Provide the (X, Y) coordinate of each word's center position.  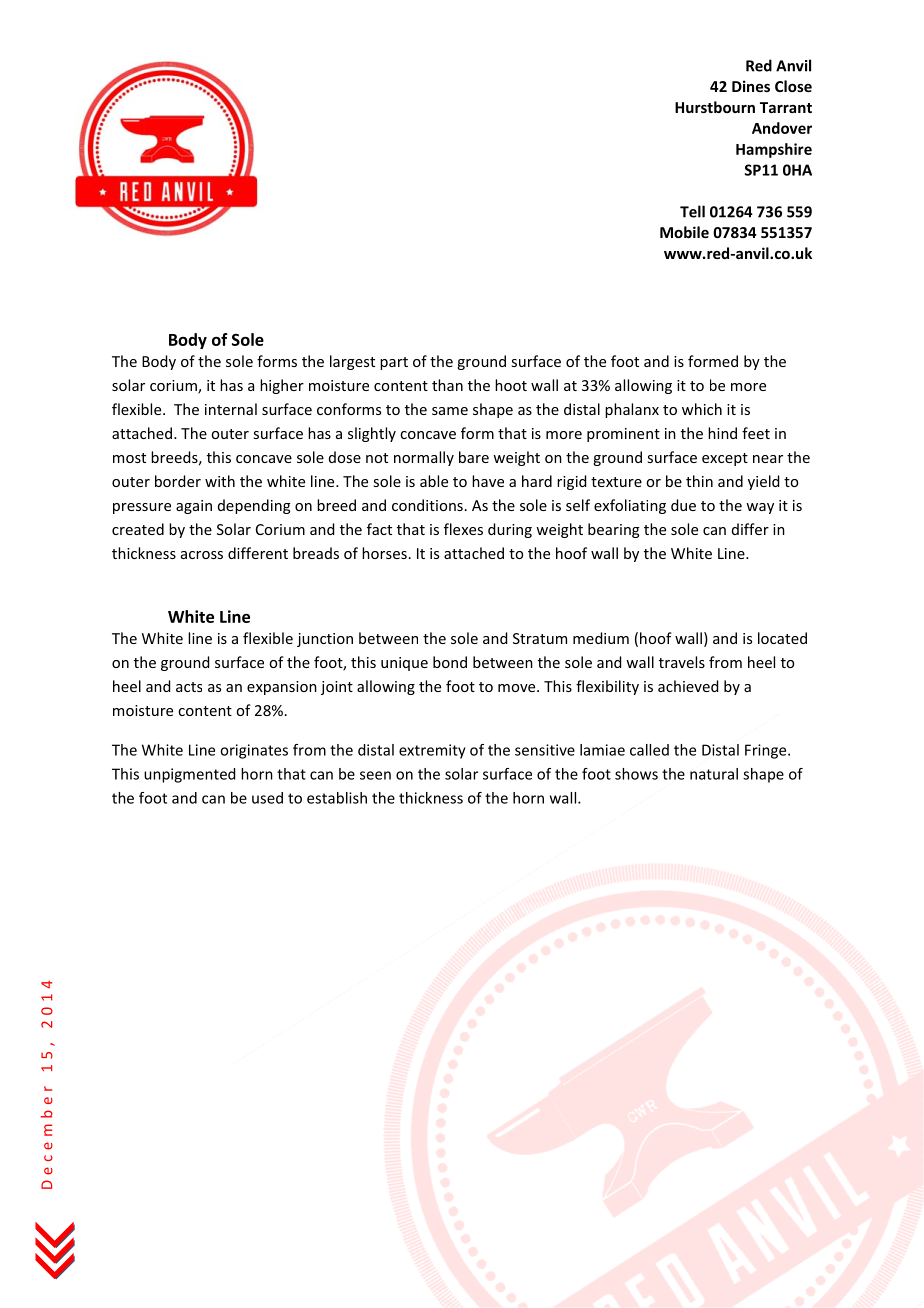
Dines (751, 86)
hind (722, 433)
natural (714, 774)
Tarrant (786, 107)
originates (254, 751)
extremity (432, 751)
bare (474, 457)
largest (352, 362)
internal (231, 409)
